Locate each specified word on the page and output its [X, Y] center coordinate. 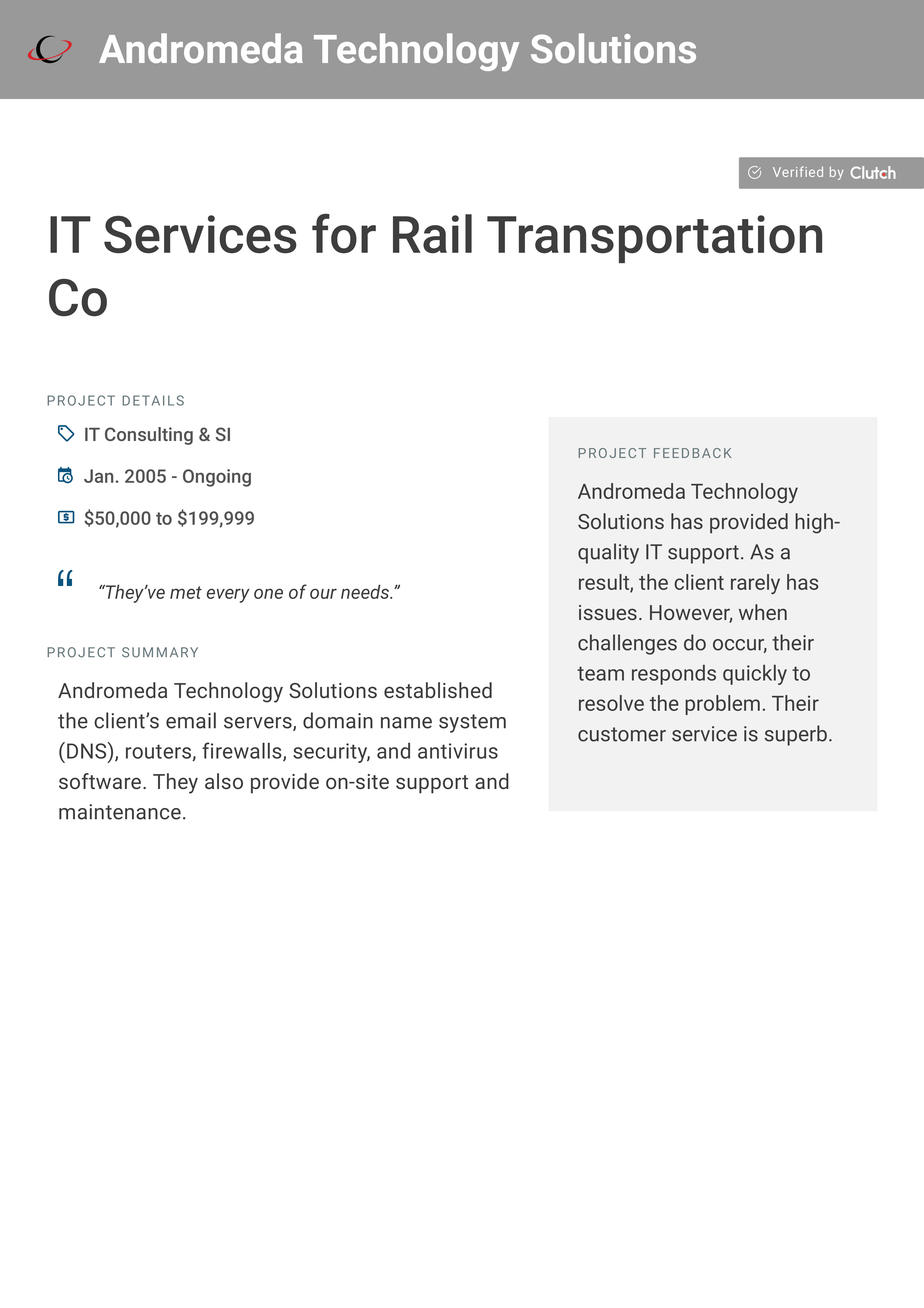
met [186, 592]
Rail [432, 233]
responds [674, 675]
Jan [98, 476]
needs [366, 591]
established [438, 690]
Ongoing [217, 478]
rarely [755, 584]
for [344, 233]
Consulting [149, 436]
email [191, 720]
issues [608, 612]
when [763, 612]
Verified [798, 171]
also [224, 781]
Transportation [654, 239]
